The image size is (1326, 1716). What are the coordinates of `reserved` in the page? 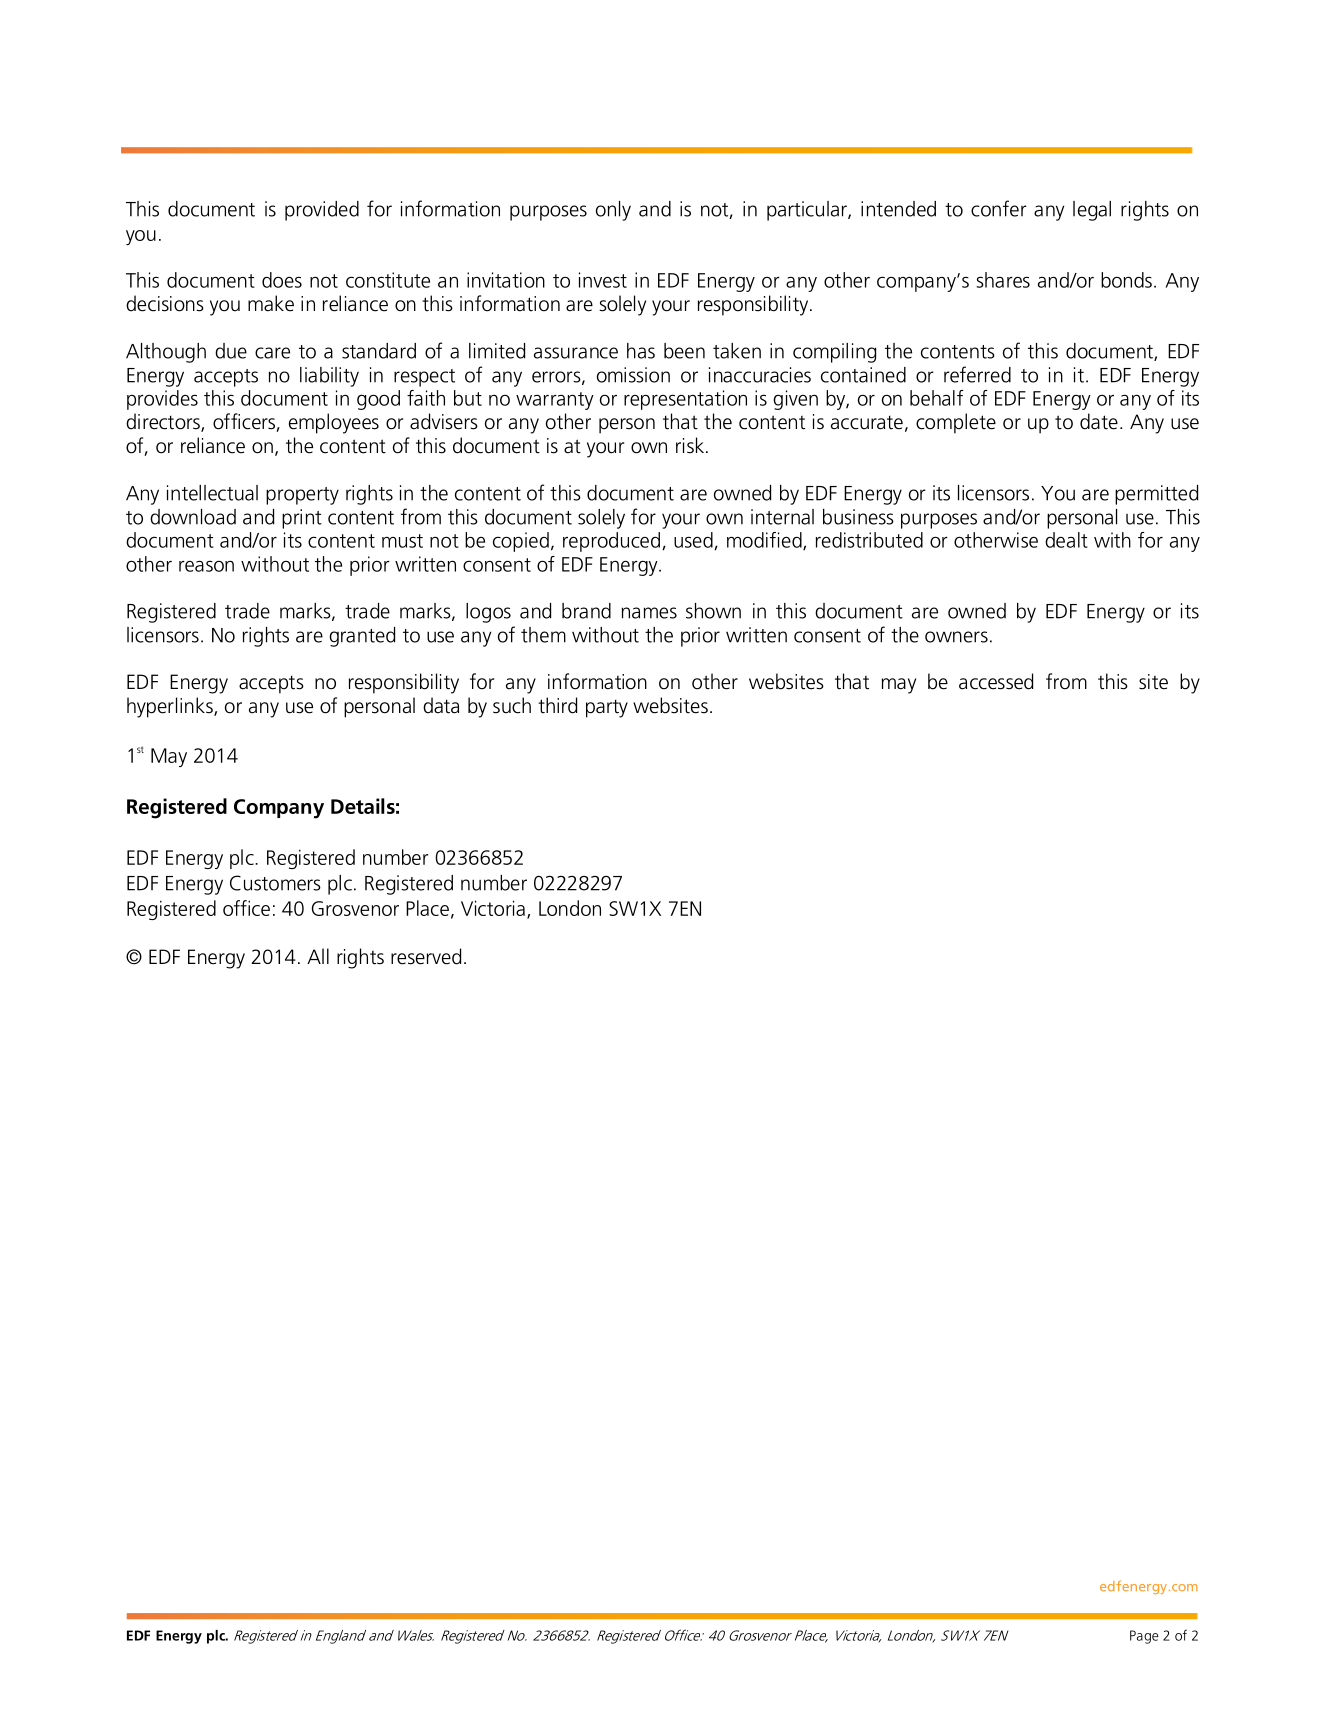 It's located at (426, 956).
